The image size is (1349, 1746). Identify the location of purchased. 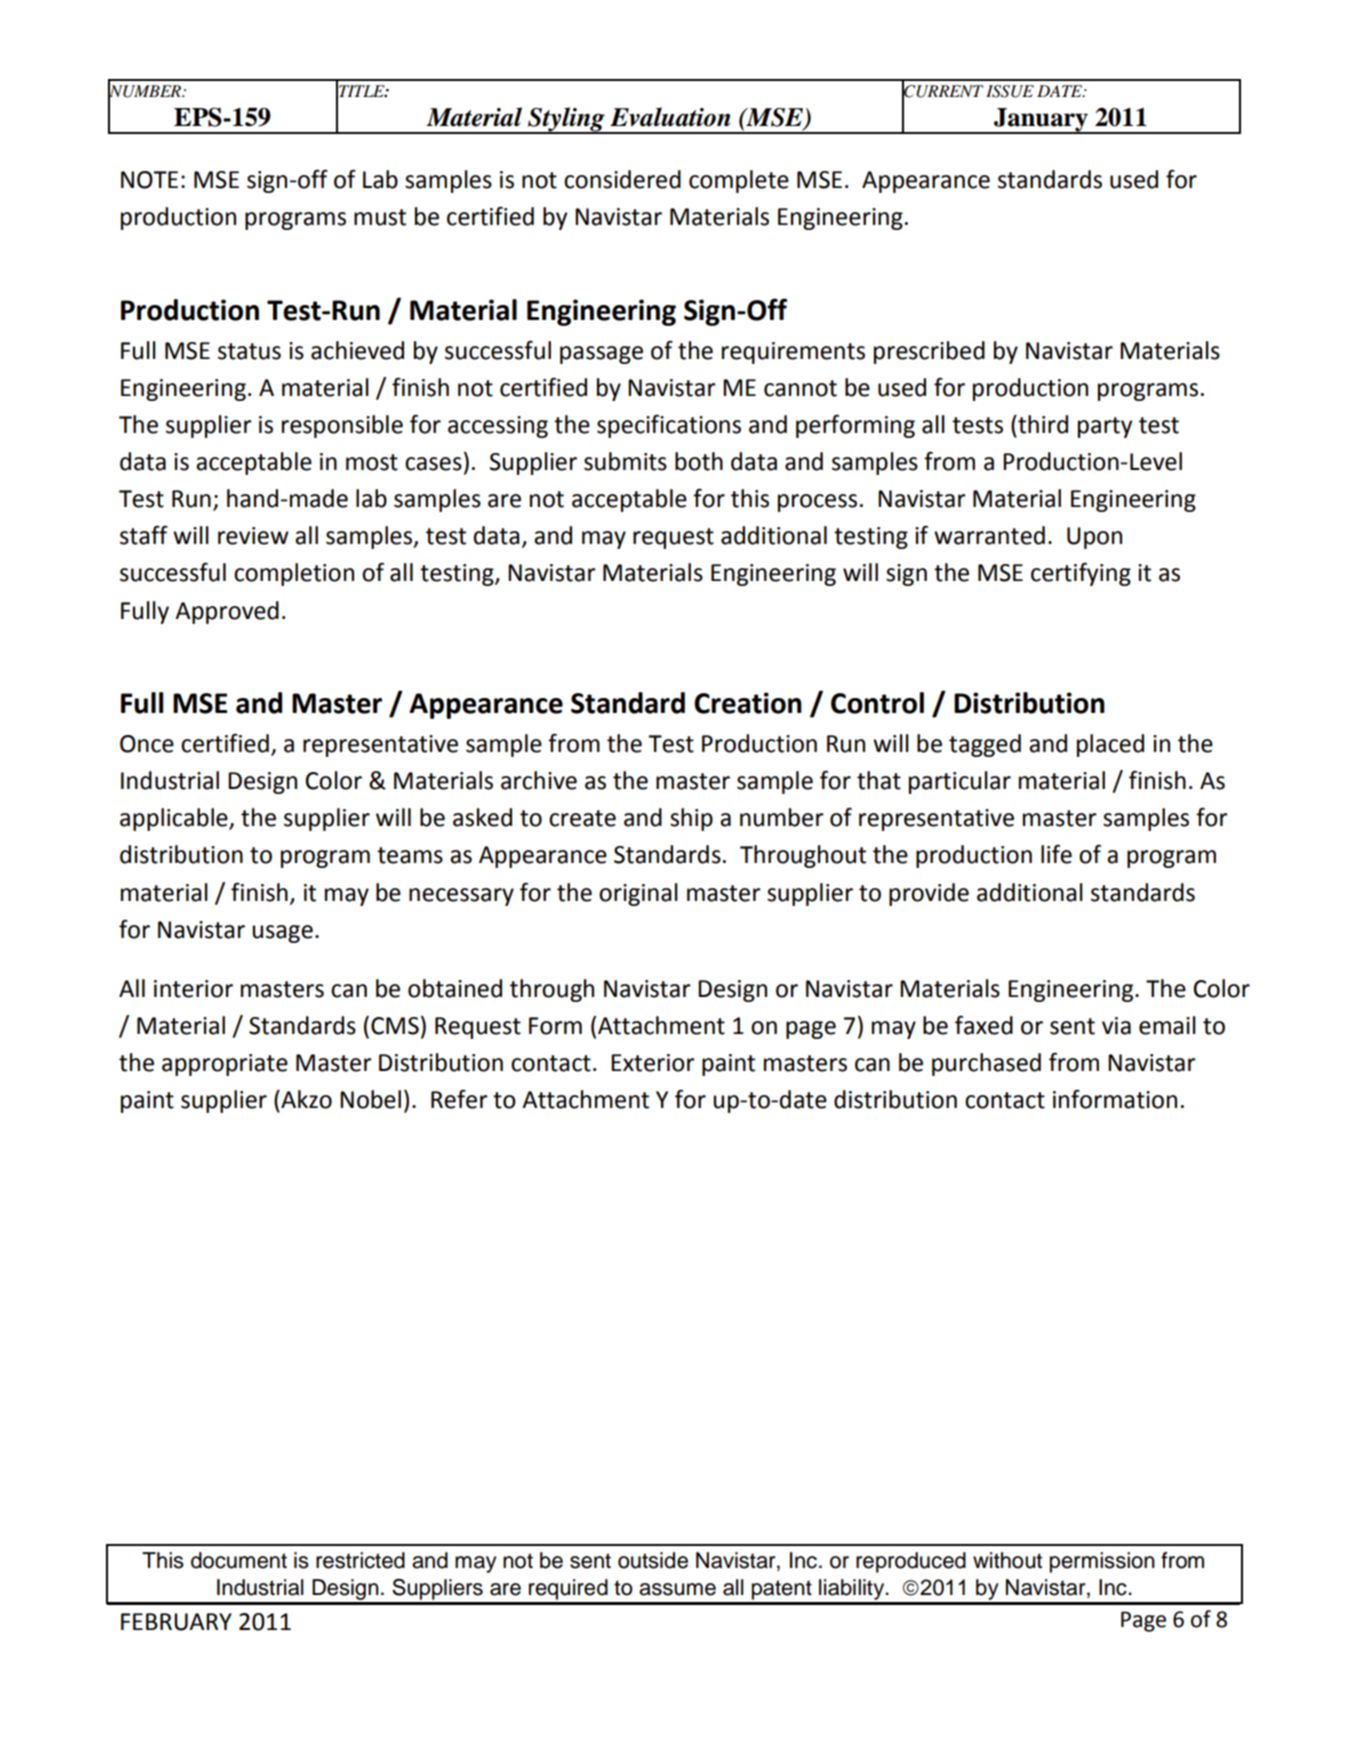
(986, 1064).
